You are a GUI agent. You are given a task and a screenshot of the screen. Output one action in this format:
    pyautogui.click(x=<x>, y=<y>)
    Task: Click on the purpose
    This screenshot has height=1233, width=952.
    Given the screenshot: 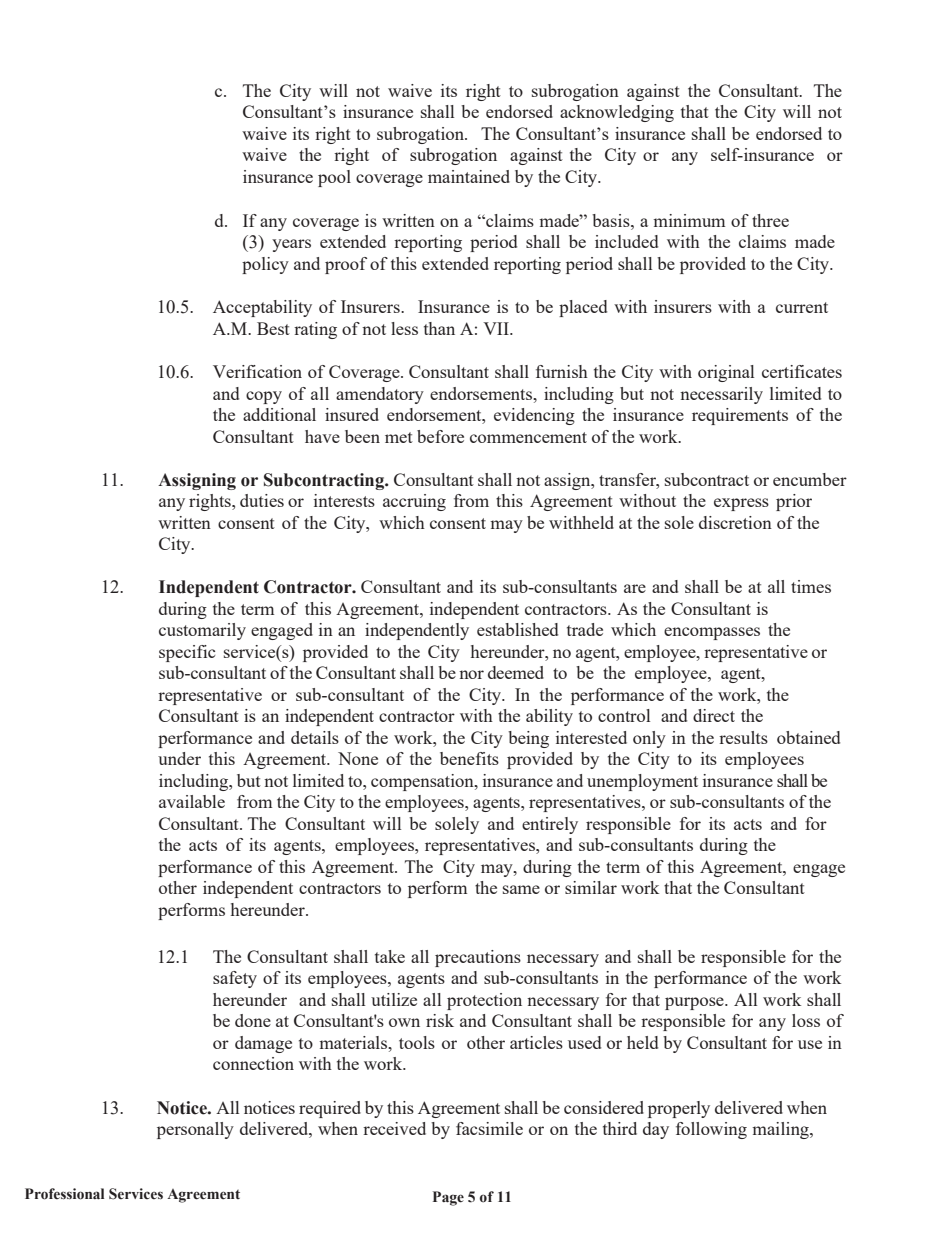 What is the action you would take?
    pyautogui.click(x=695, y=1003)
